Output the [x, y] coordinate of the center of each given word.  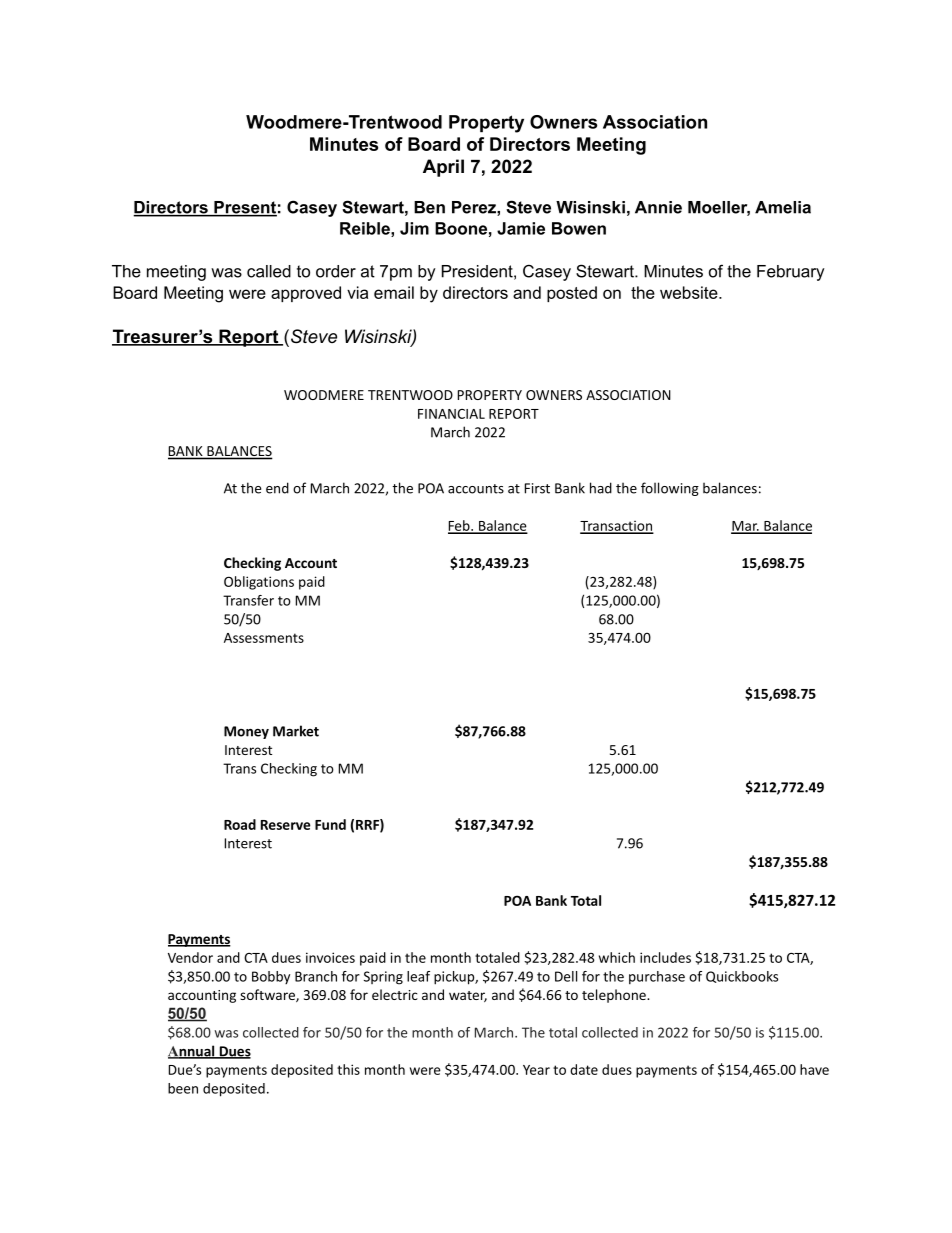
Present [244, 208]
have [814, 1069]
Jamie [521, 228]
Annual [192, 1052]
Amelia [783, 207]
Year [536, 1070]
